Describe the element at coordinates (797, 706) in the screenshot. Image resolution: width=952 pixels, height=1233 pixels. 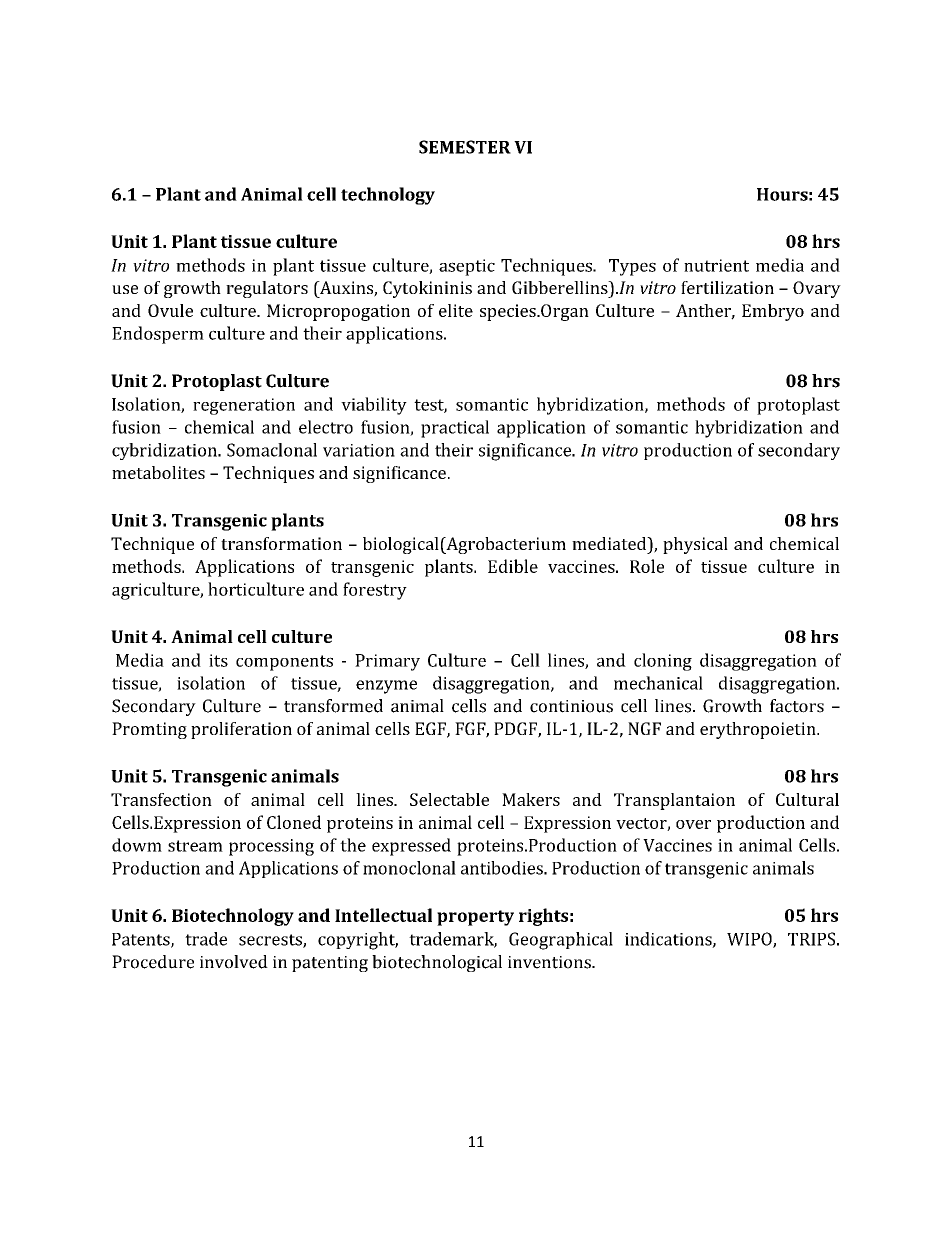
I see `factors` at that location.
